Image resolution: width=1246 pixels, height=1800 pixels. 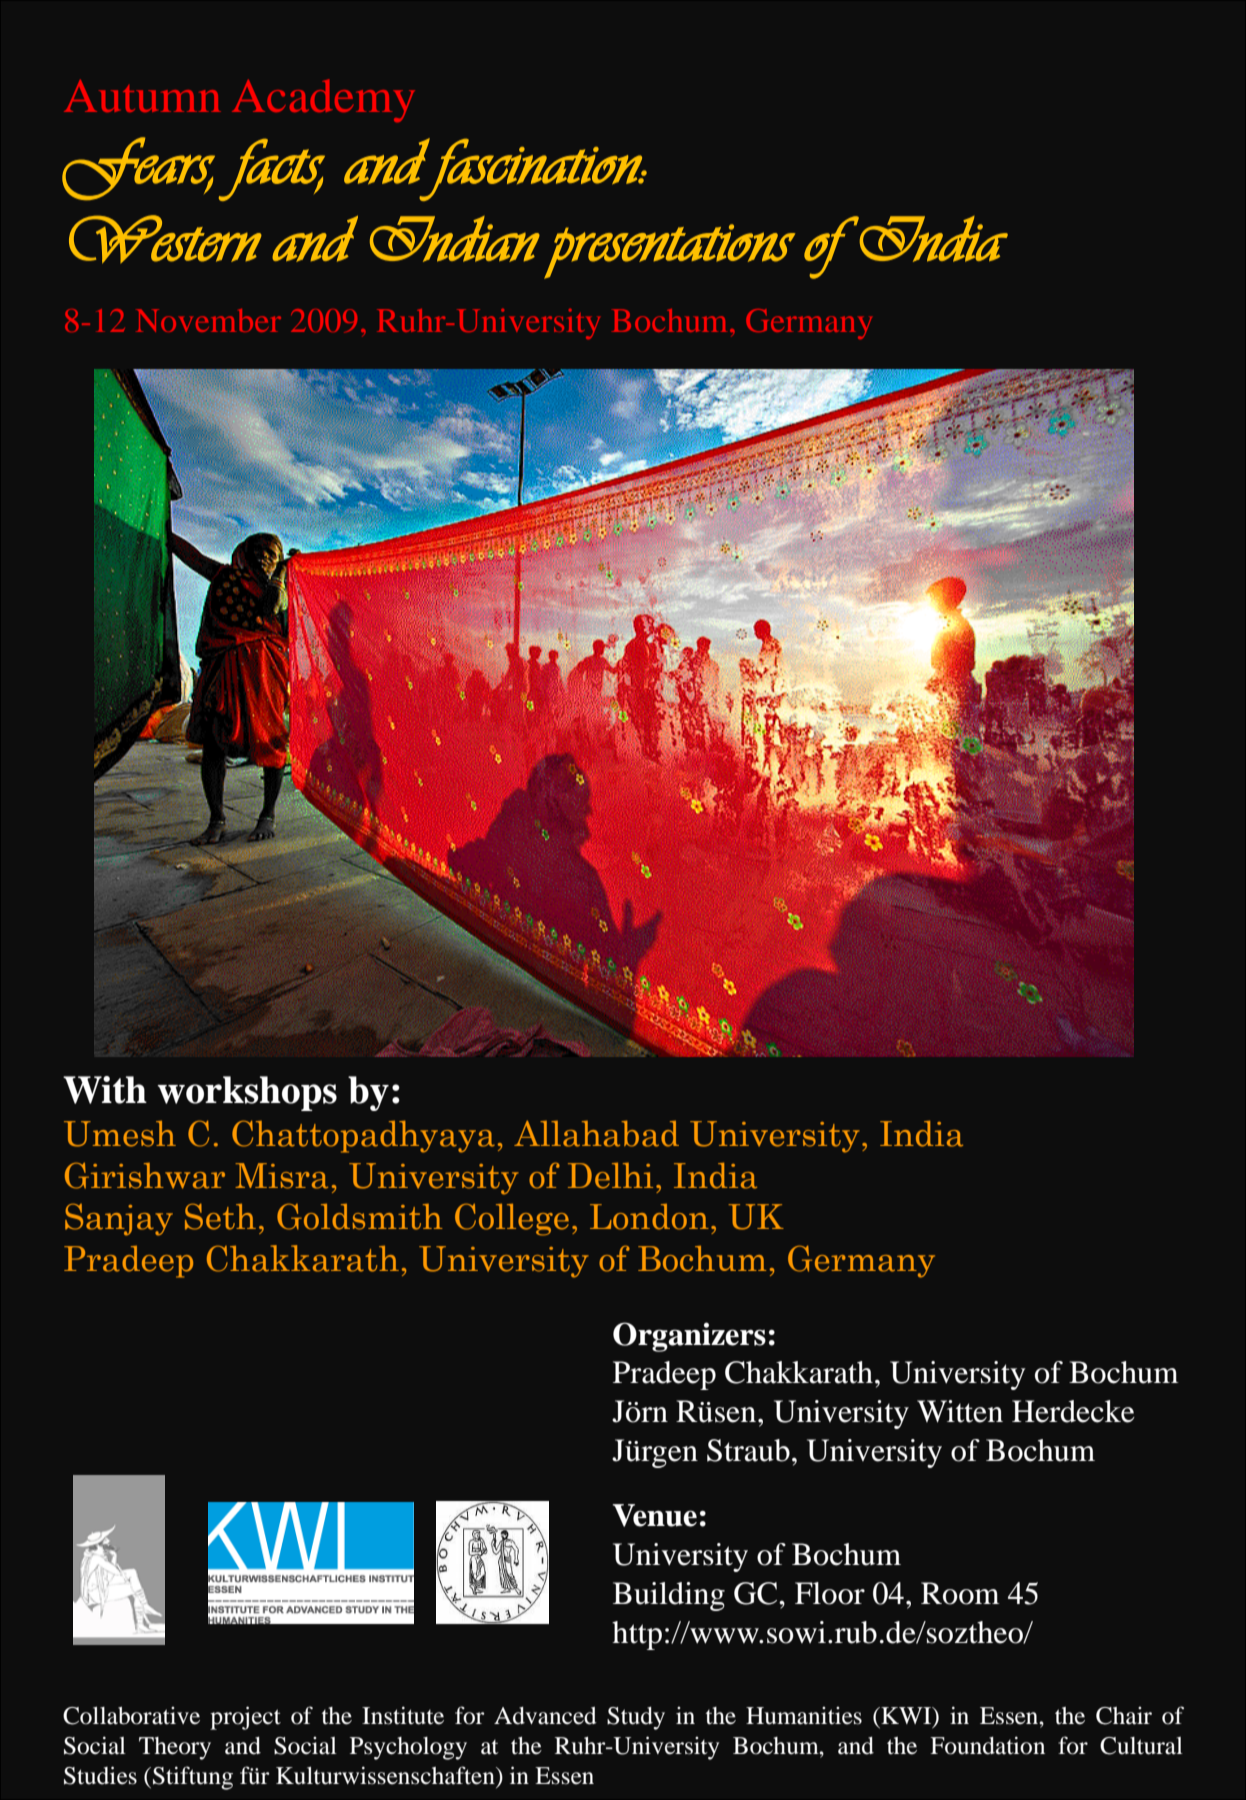 I want to click on Foundation, so click(x=987, y=1745).
